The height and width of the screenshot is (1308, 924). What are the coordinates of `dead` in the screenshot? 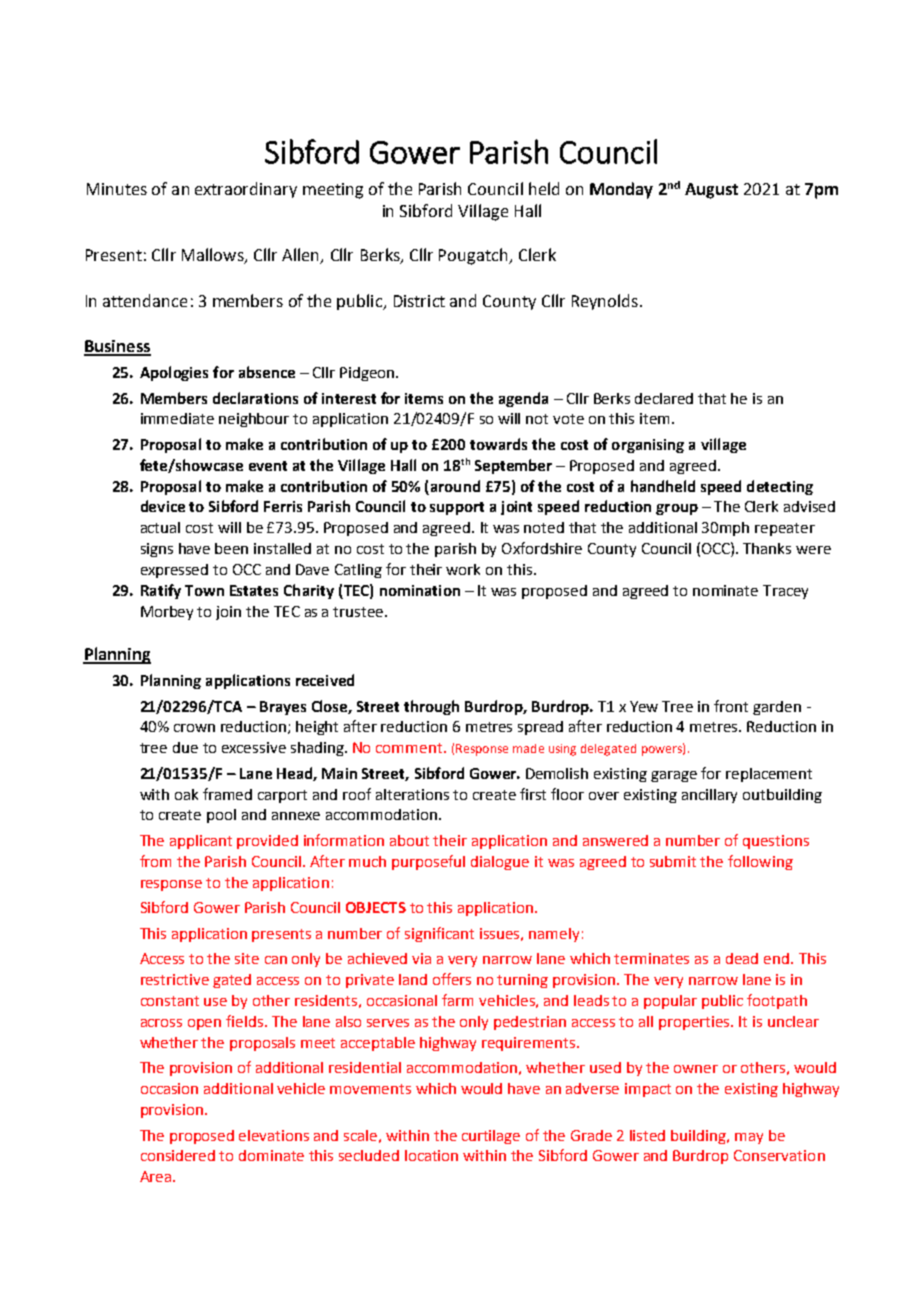 It's located at (742, 958).
